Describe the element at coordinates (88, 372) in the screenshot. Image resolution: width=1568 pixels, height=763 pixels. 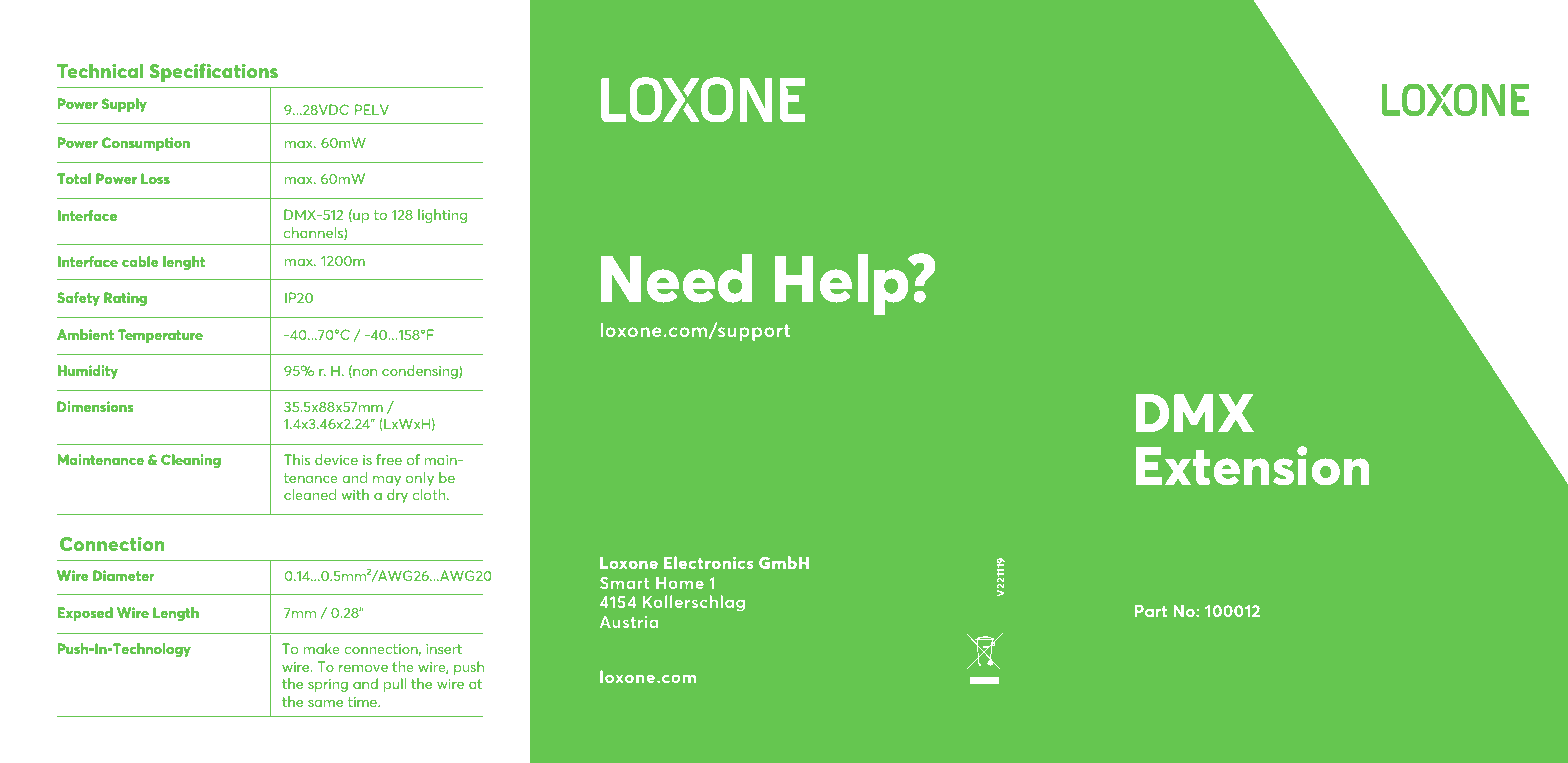
I see `Humidity` at that location.
